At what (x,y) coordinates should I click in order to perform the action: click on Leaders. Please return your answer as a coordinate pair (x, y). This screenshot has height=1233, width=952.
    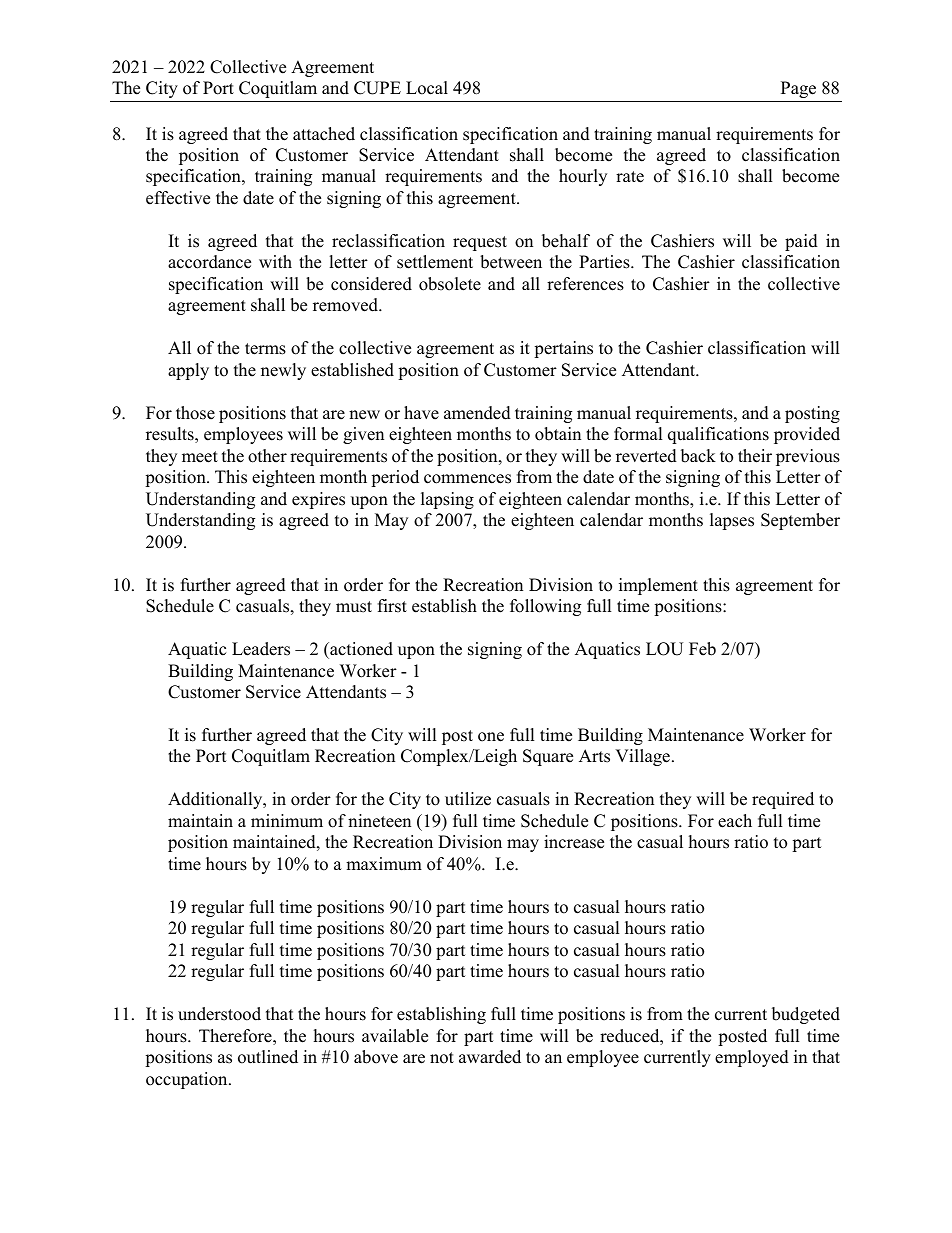
    Looking at the image, I should click on (261, 649).
